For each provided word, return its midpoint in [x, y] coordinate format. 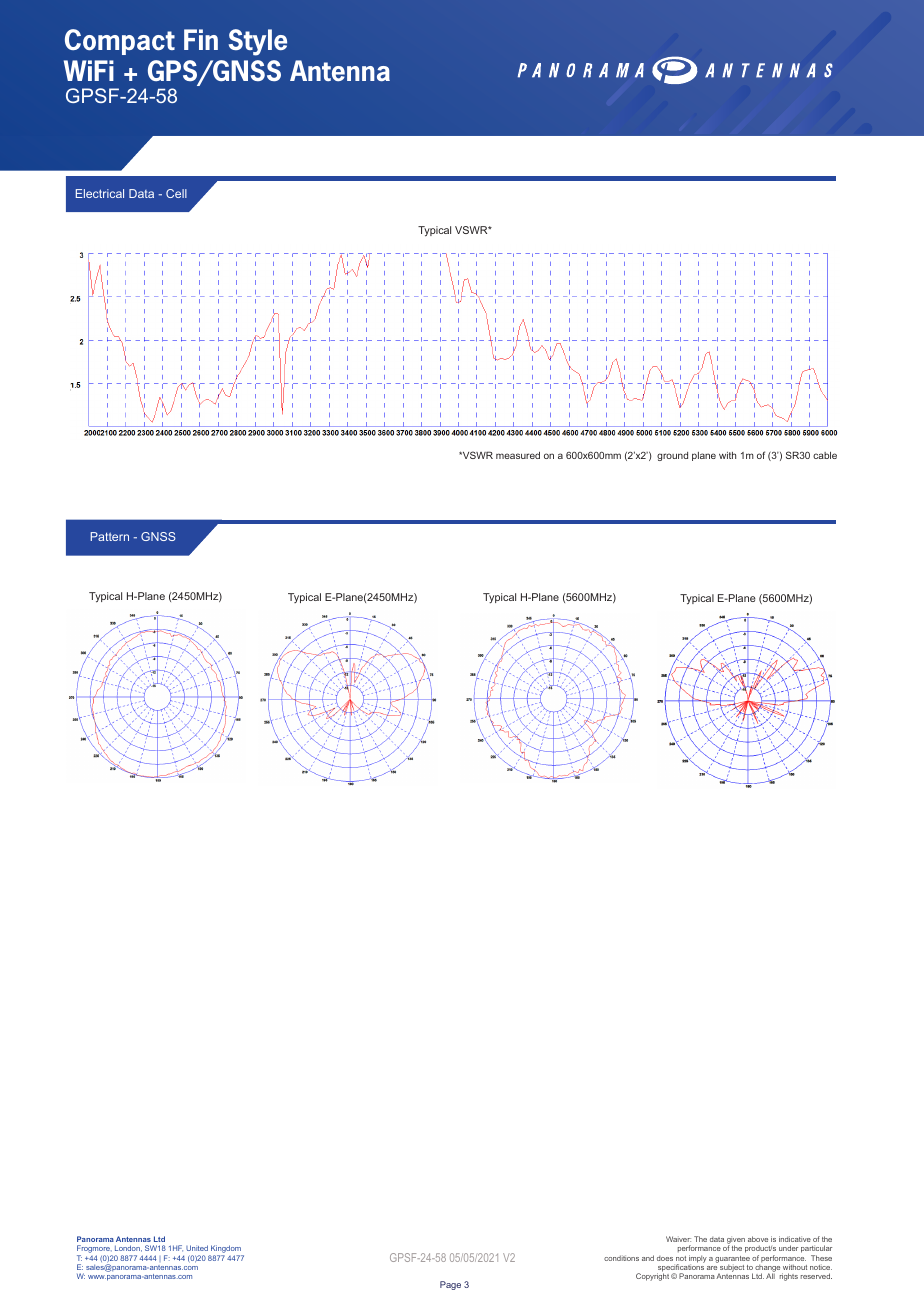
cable [825, 455]
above [758, 1239]
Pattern [110, 536]
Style [258, 42]
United [197, 1248]
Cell [176, 193]
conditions [621, 1258]
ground [672, 456]
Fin [201, 39]
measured [518, 455]
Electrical [100, 193]
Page [450, 1285]
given [736, 1241]
